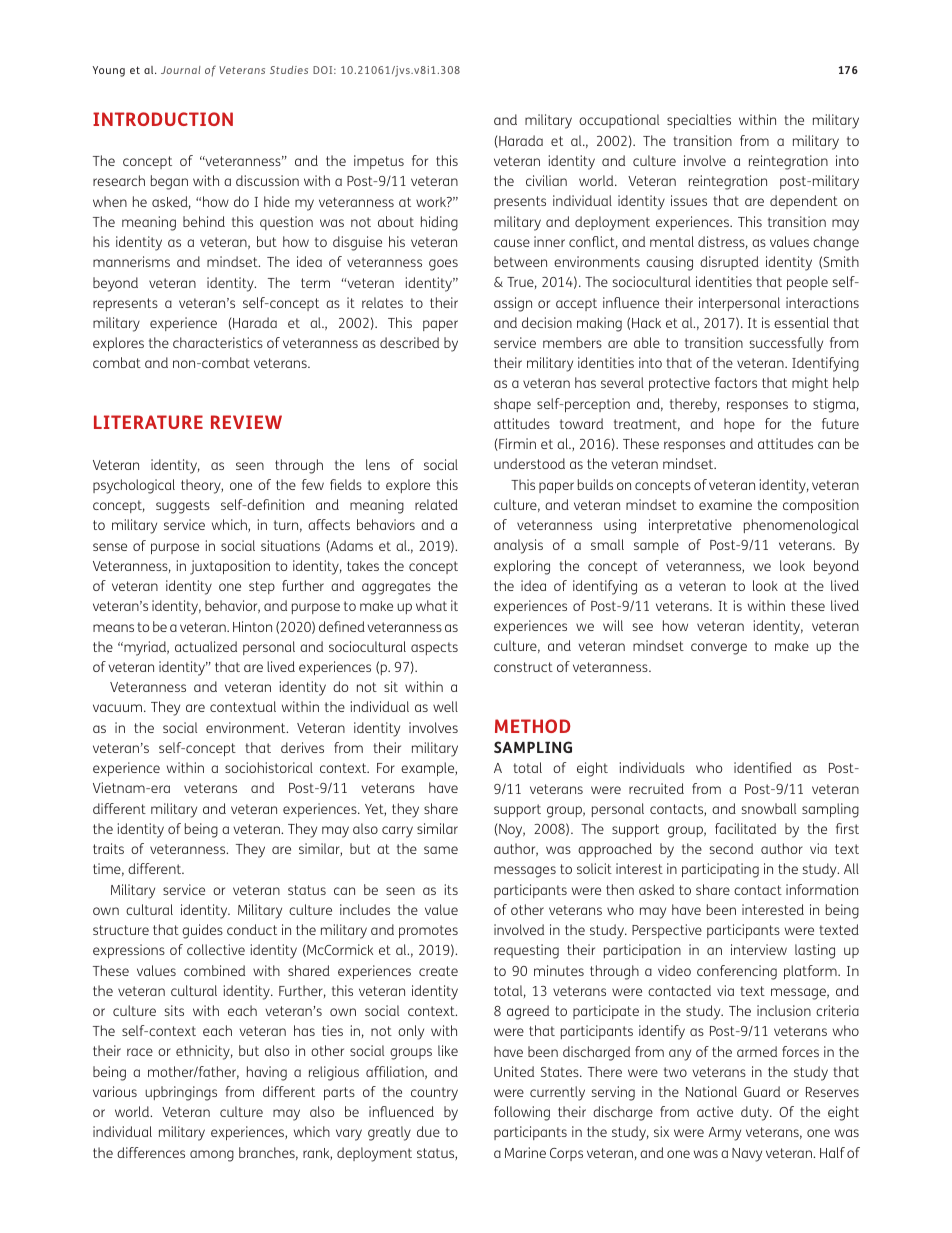 The image size is (952, 1233). Describe the element at coordinates (522, 1113) in the screenshot. I see `following` at that location.
